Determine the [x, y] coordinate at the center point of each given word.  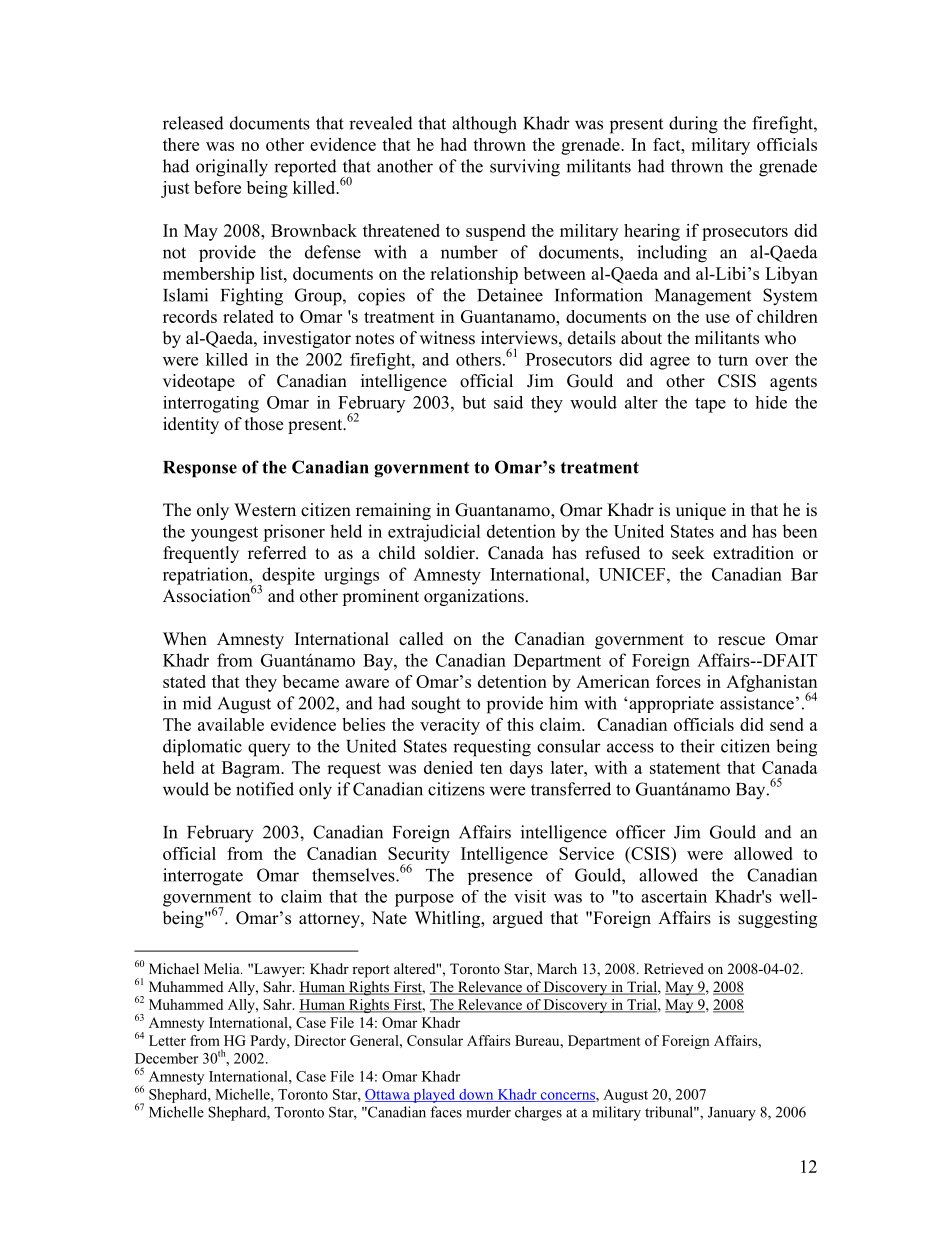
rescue [741, 641]
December [166, 1058]
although [484, 125]
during [693, 125]
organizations [474, 597]
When [185, 639]
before [217, 187]
